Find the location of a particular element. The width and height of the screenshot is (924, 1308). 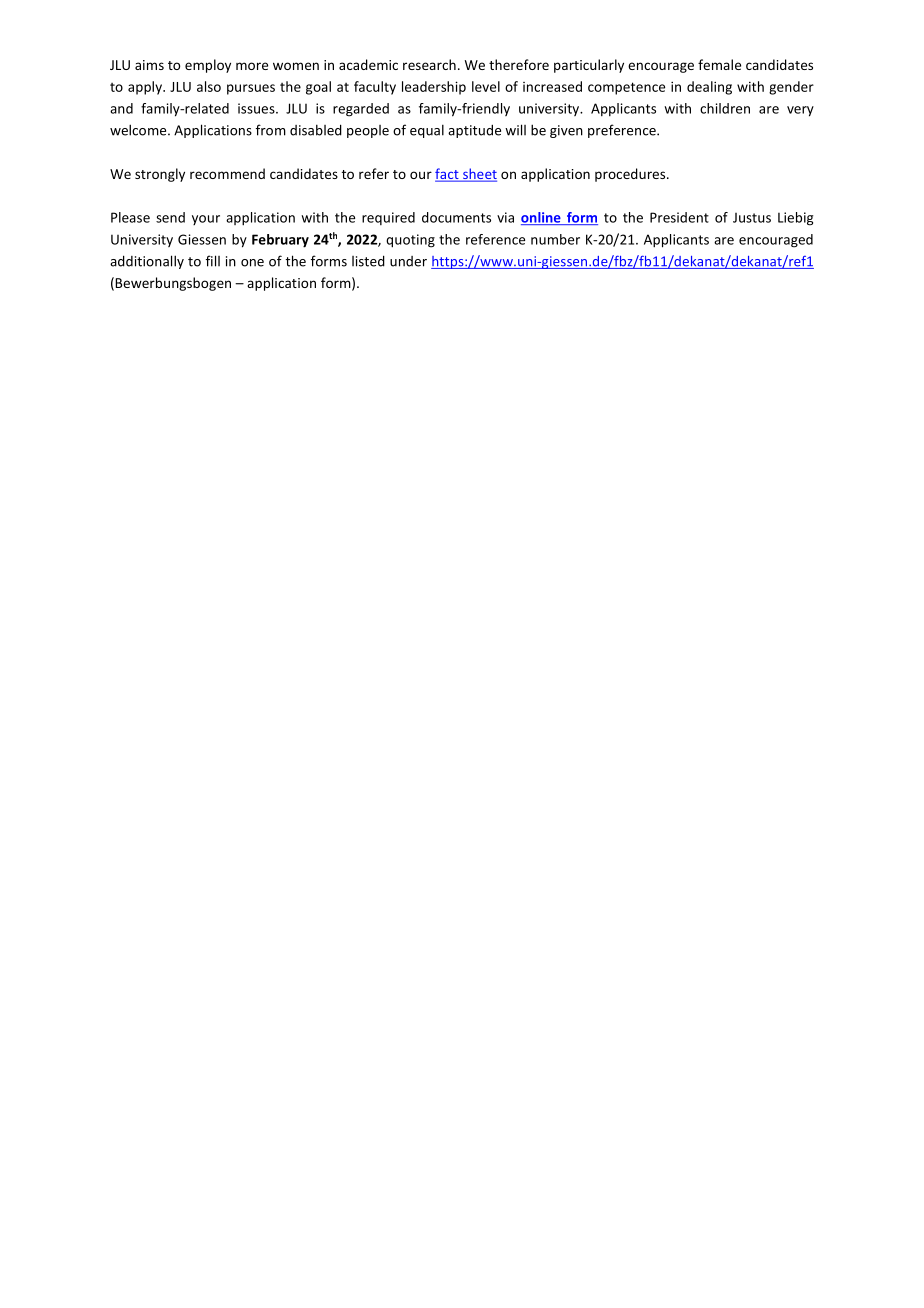

given is located at coordinates (566, 131).
